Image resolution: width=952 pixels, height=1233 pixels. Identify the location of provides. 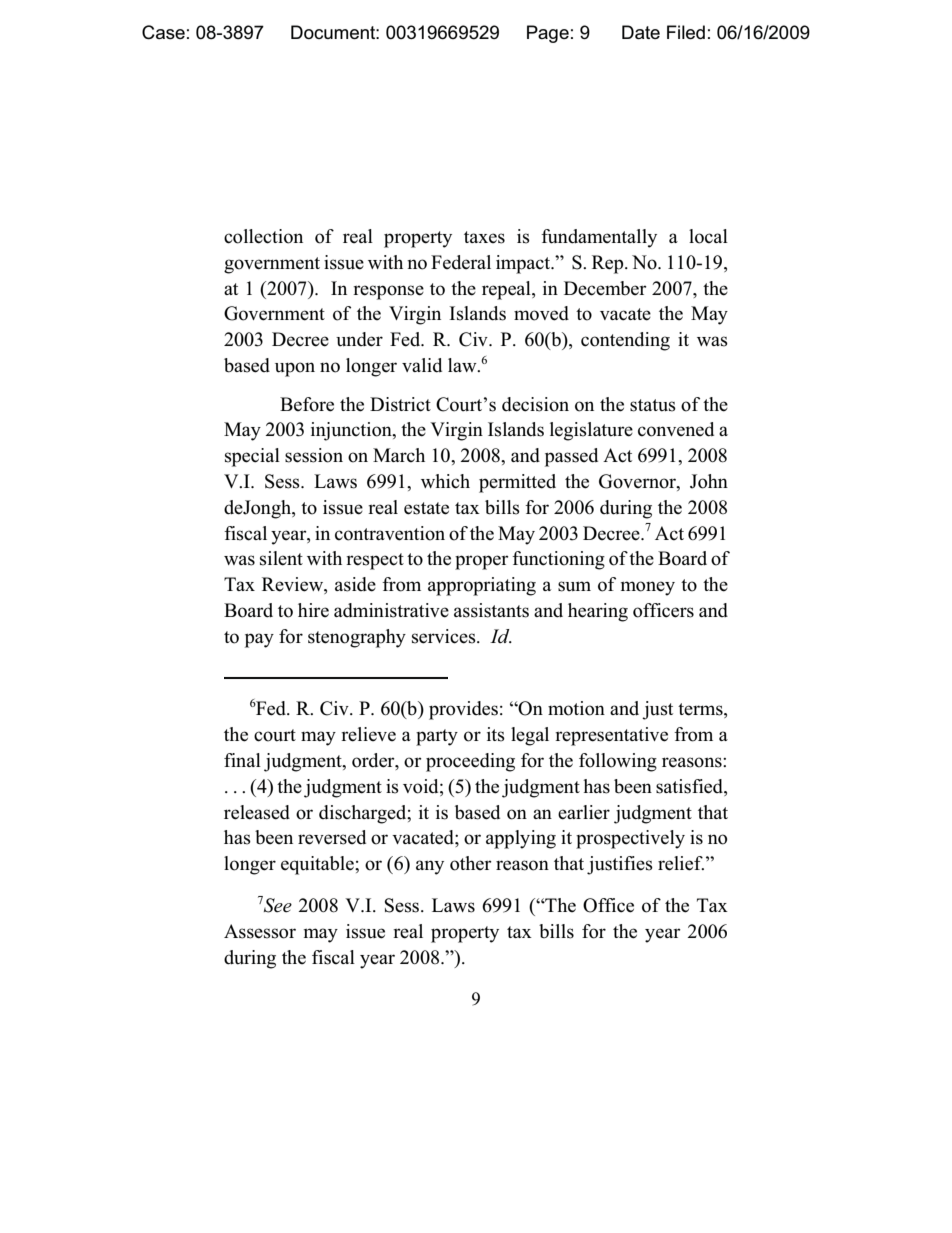
(463, 710).
